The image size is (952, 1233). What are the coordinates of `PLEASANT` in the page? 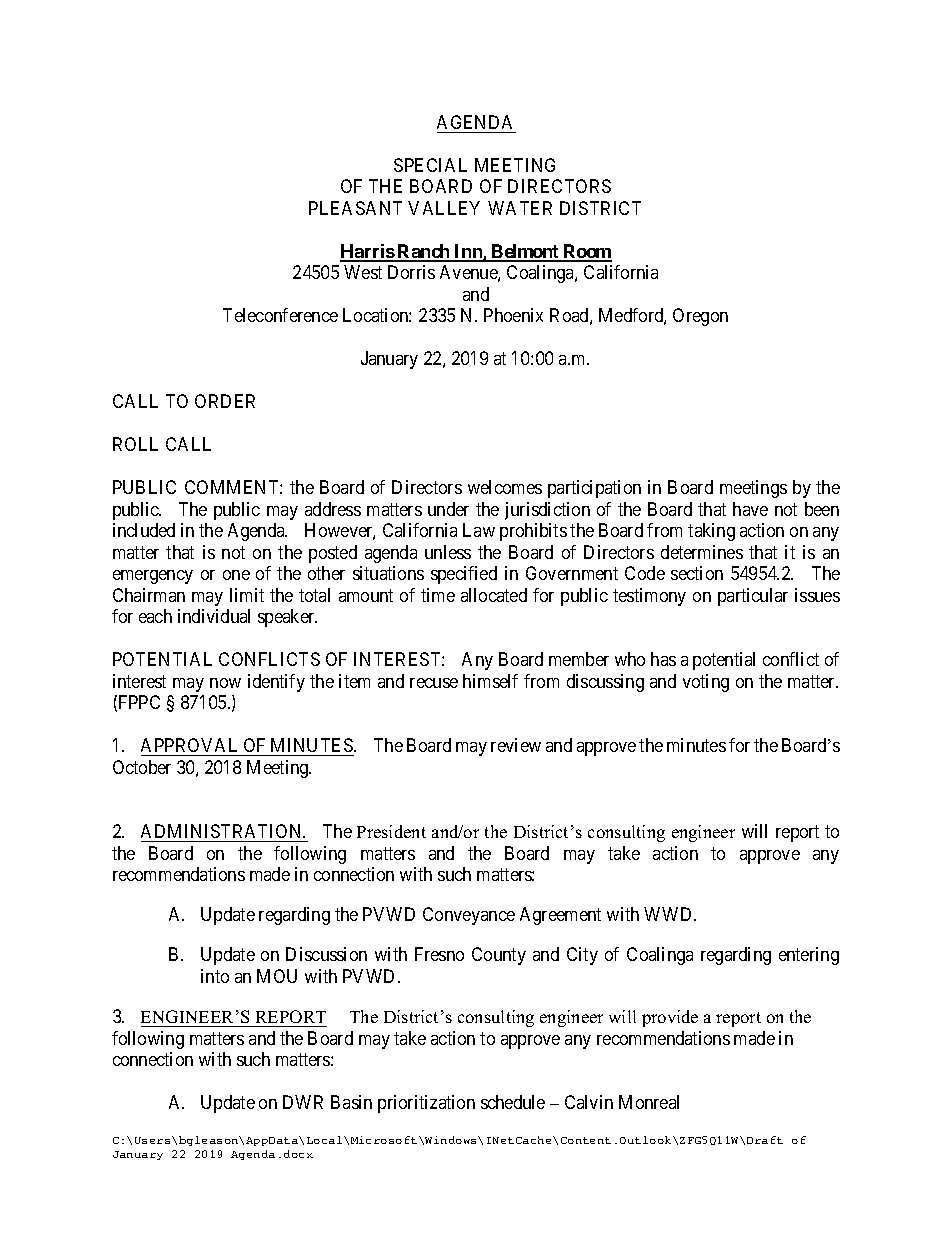 It's located at (355, 208).
